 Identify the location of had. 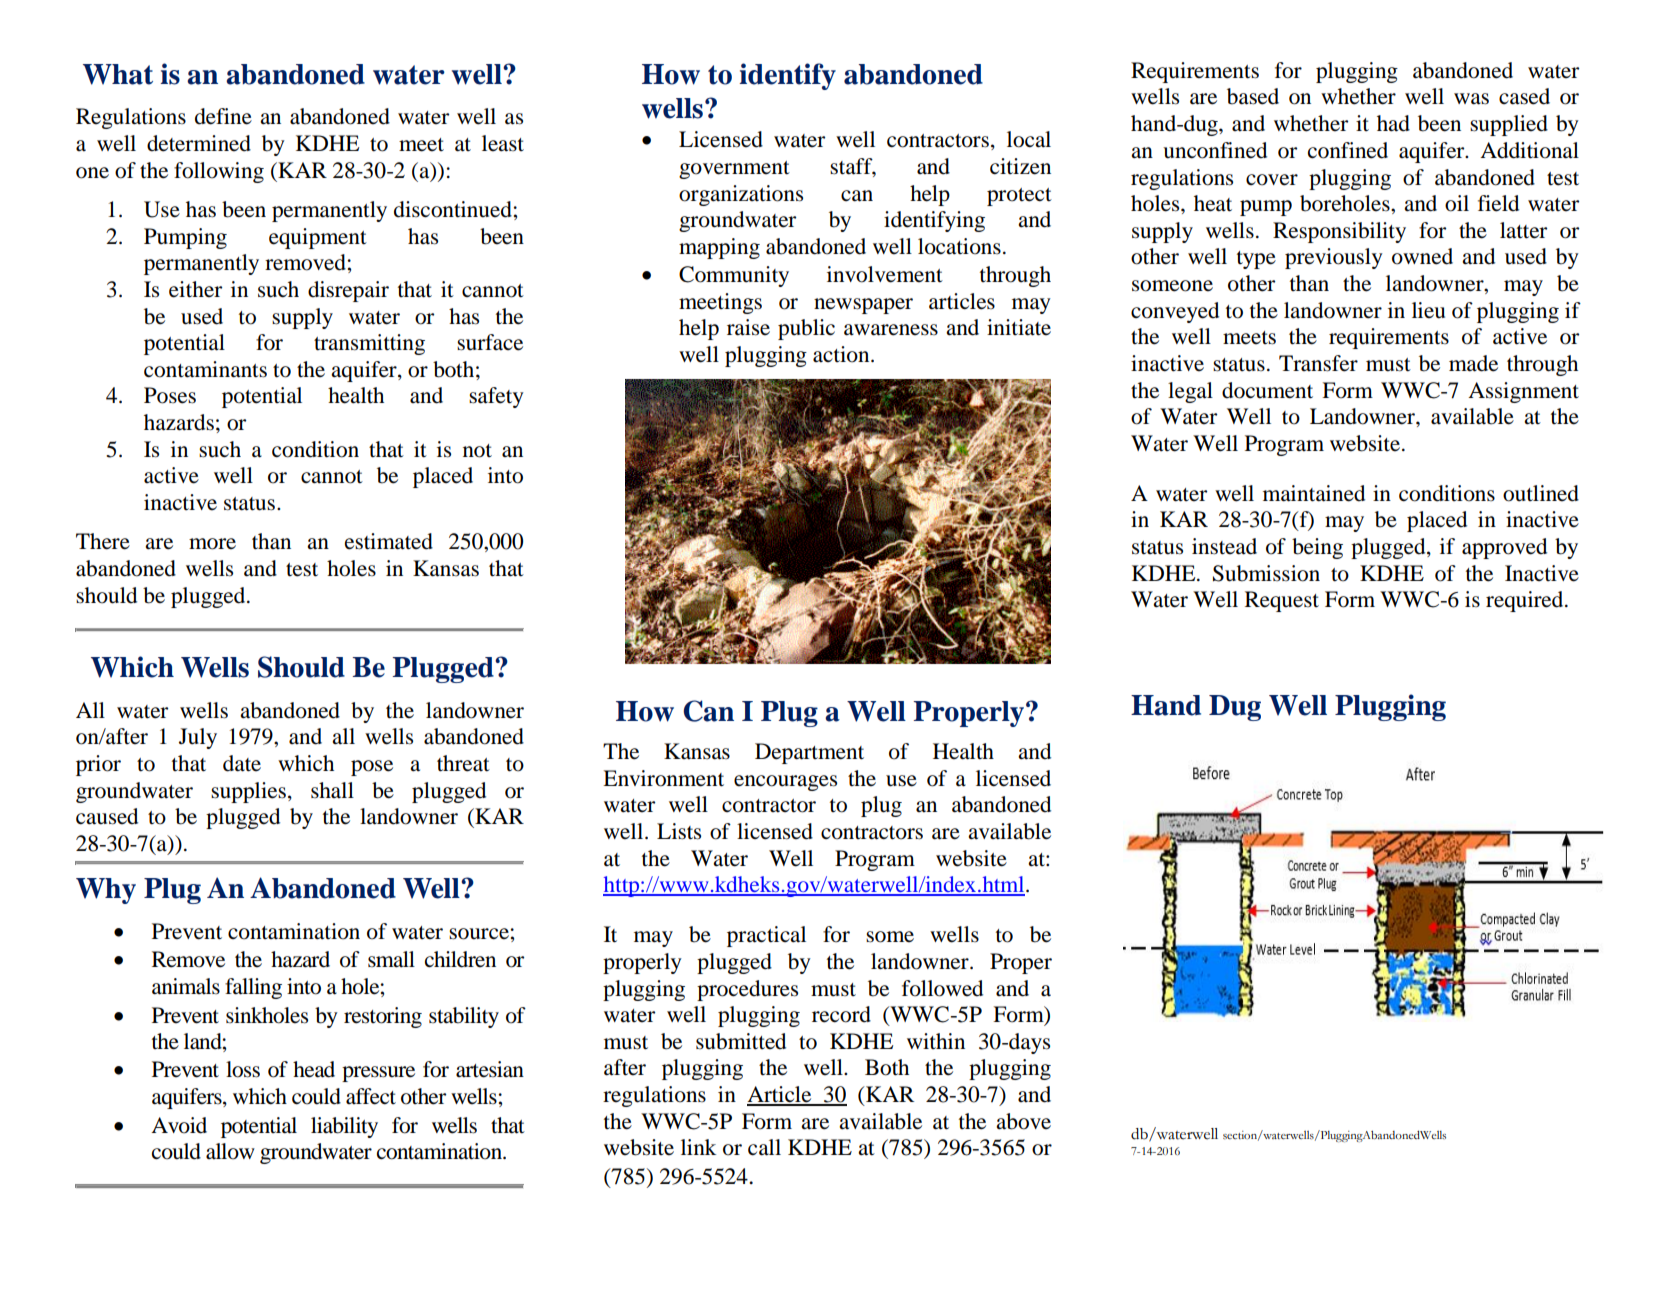
(1393, 123).
